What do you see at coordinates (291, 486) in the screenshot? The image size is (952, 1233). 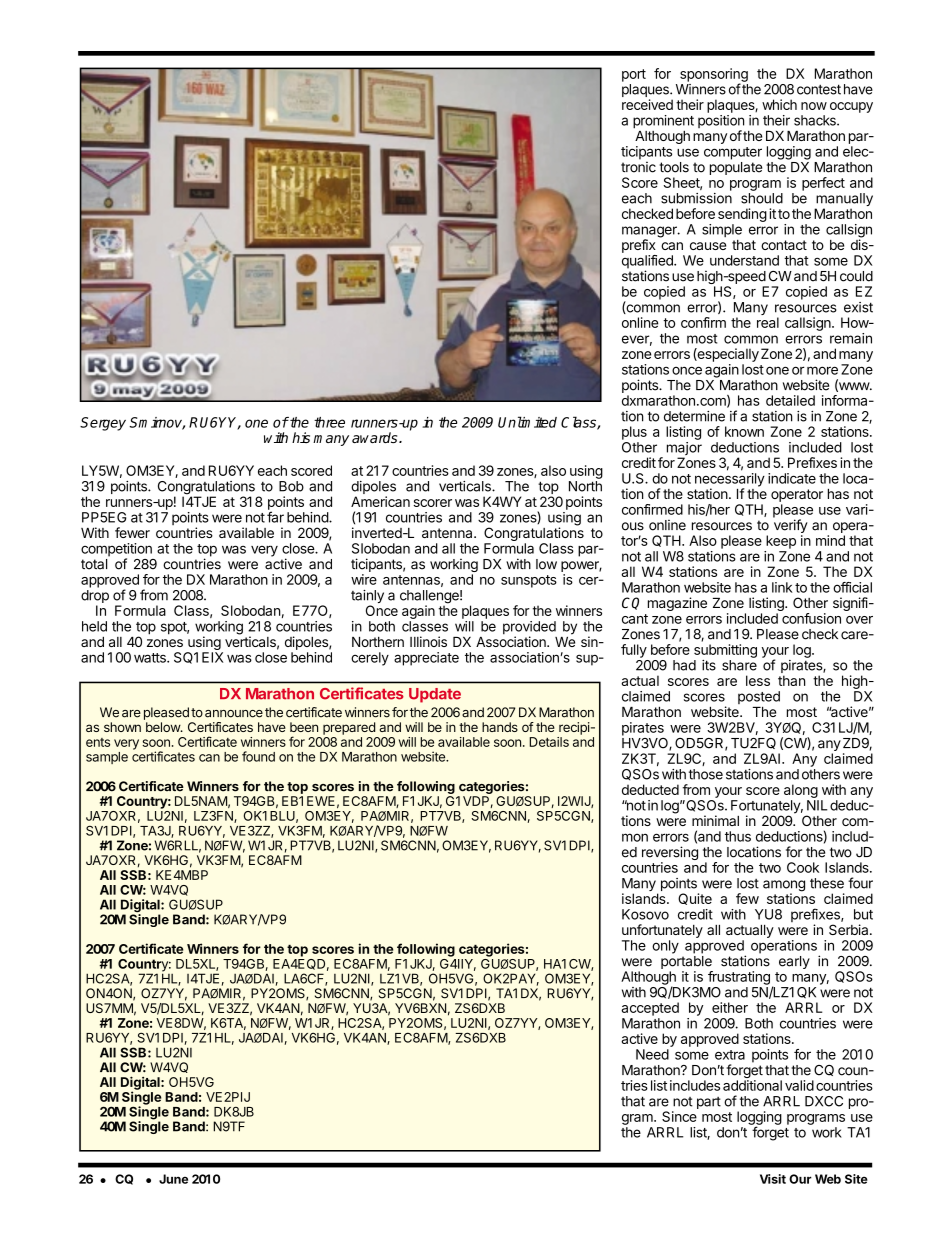 I see `Bob` at bounding box center [291, 486].
